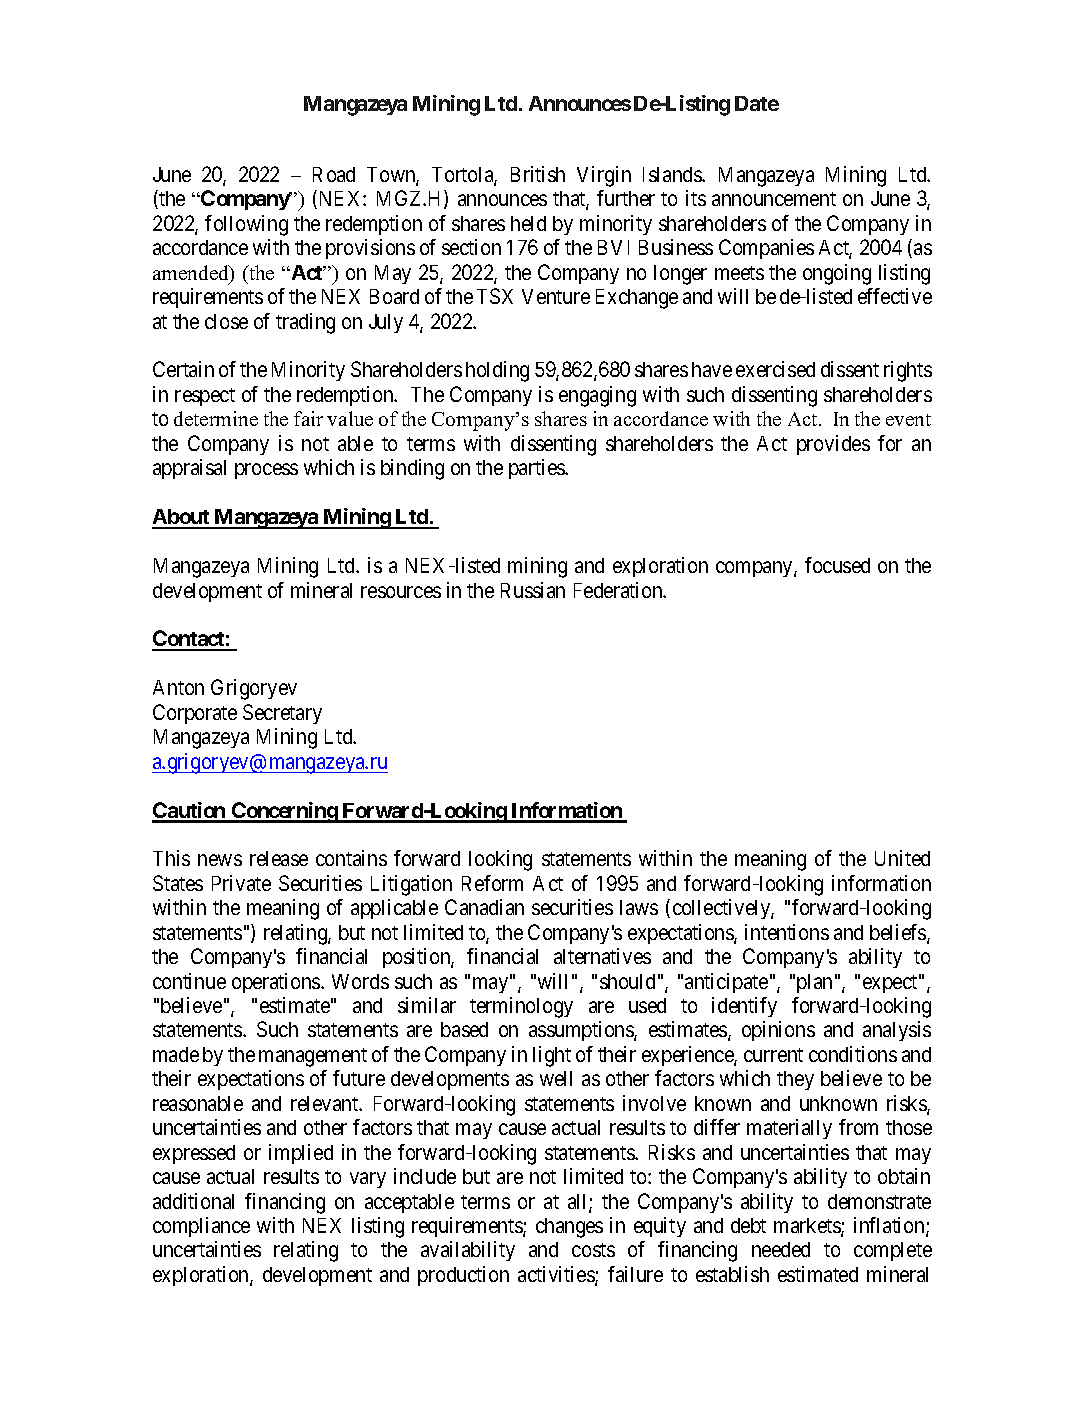  Describe the element at coordinates (853, 1054) in the screenshot. I see `conditions` at that location.
